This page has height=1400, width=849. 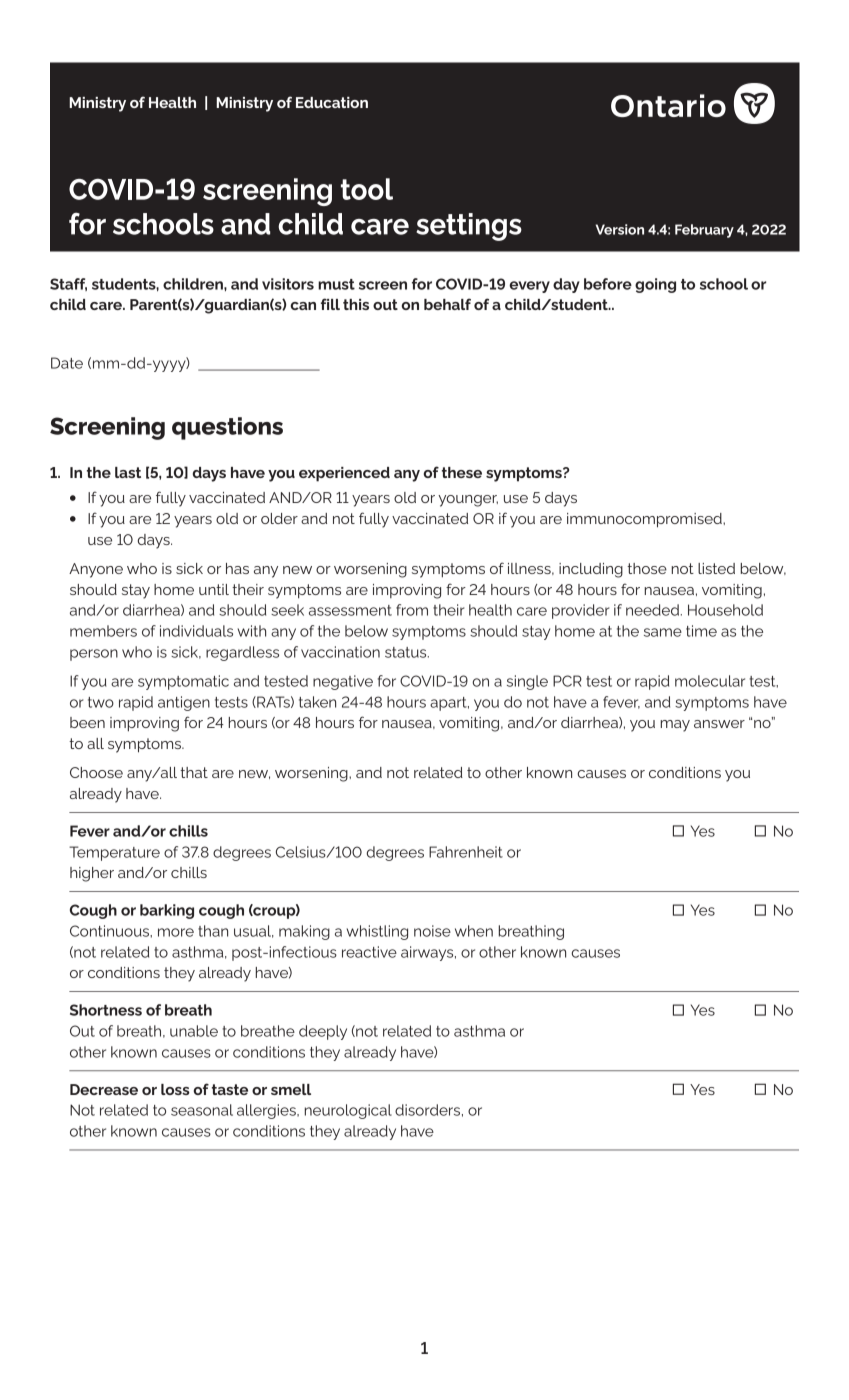 I want to click on Version, so click(x=620, y=229).
